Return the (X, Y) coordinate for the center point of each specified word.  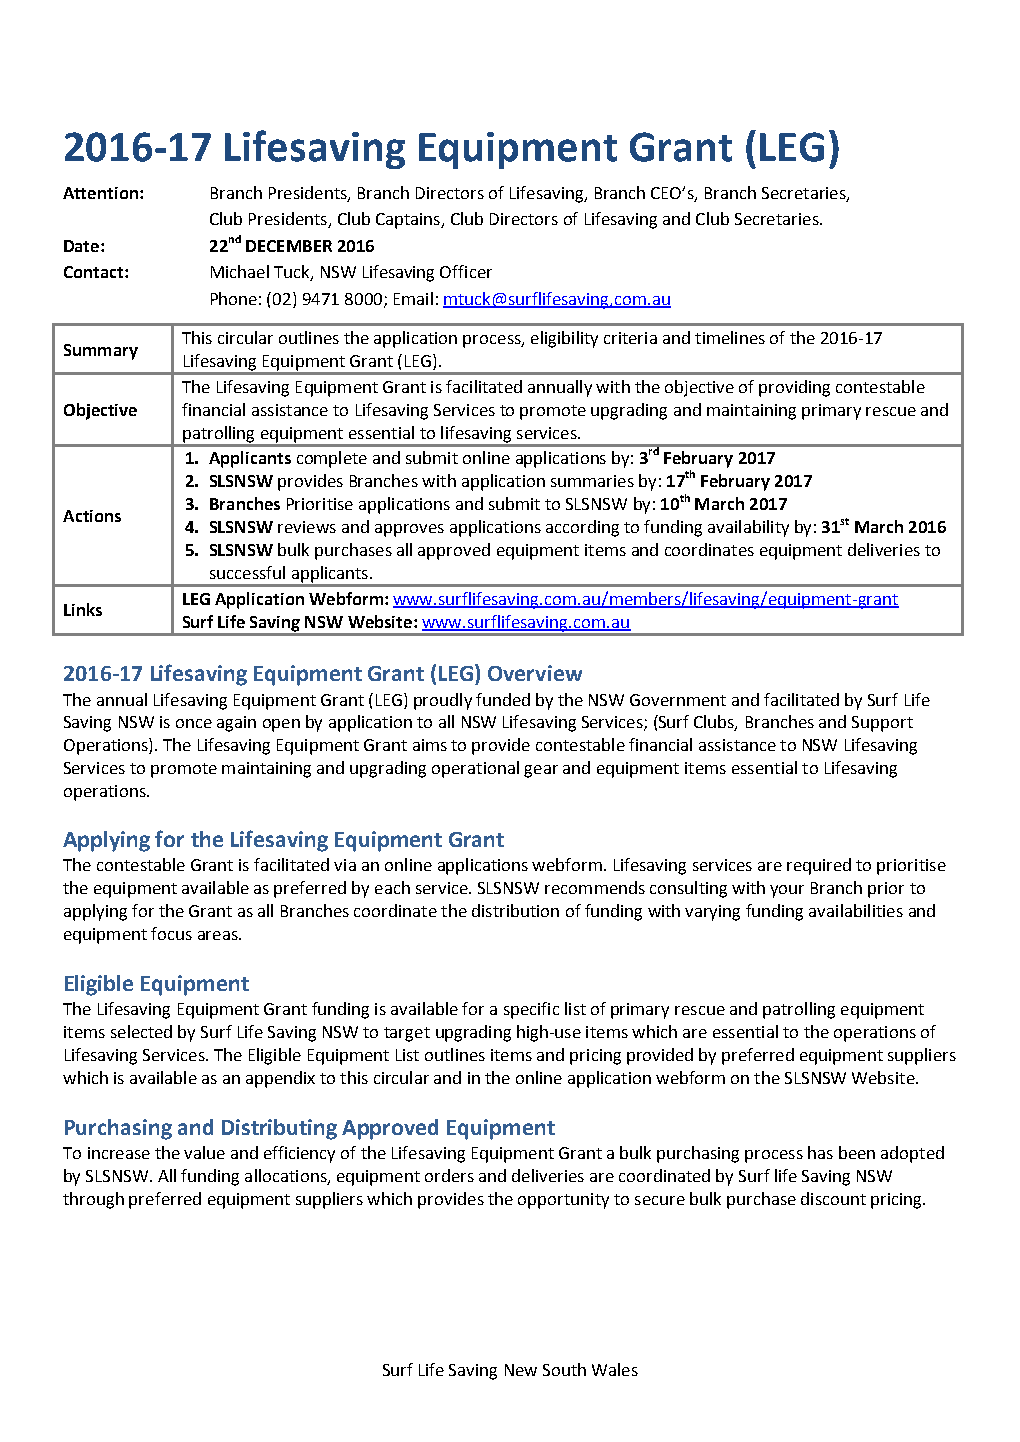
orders (449, 1175)
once (194, 723)
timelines (730, 337)
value (204, 1152)
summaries (592, 481)
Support (882, 724)
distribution (515, 910)
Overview (535, 673)
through (93, 1200)
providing (794, 388)
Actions (92, 516)
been (857, 1152)
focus (171, 933)
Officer (466, 271)
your (787, 891)
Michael (240, 271)
